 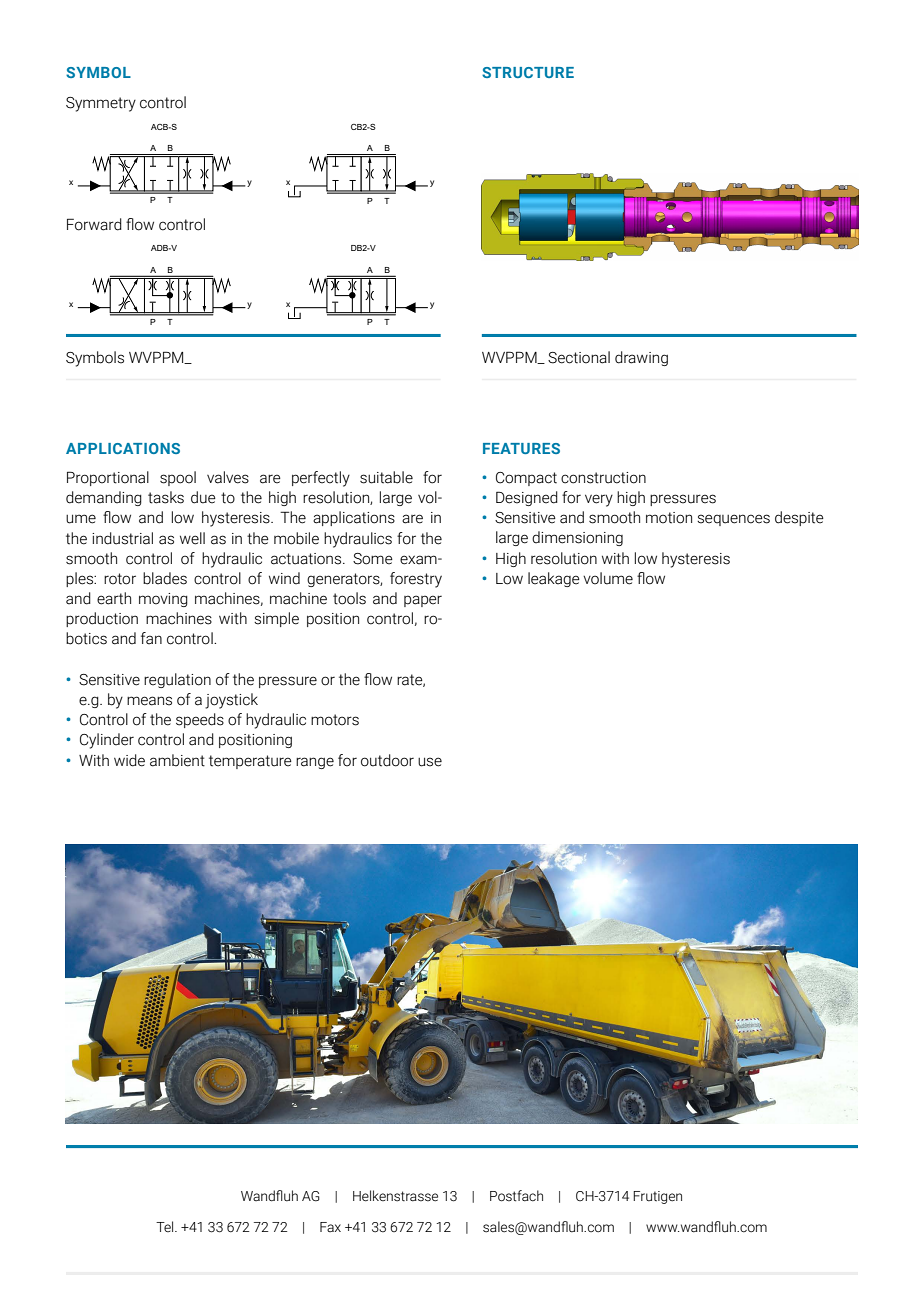 What do you see at coordinates (166, 1226) in the document?
I see `Tel` at bounding box center [166, 1226].
